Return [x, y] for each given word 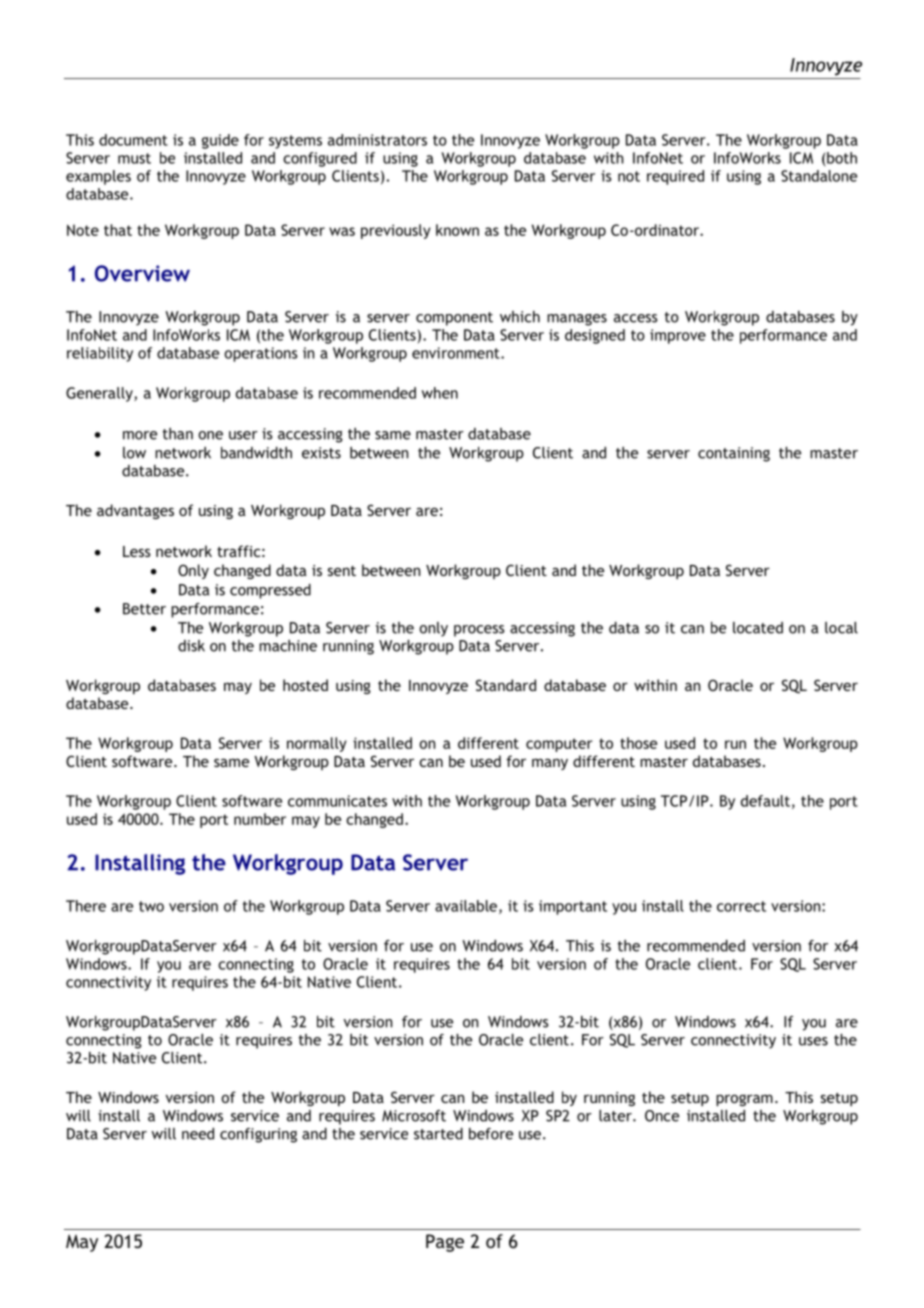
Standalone [819, 176]
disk [191, 646]
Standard [506, 685]
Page [445, 1243]
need [198, 1134]
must [134, 158]
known [457, 230]
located [758, 628]
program [744, 1100]
